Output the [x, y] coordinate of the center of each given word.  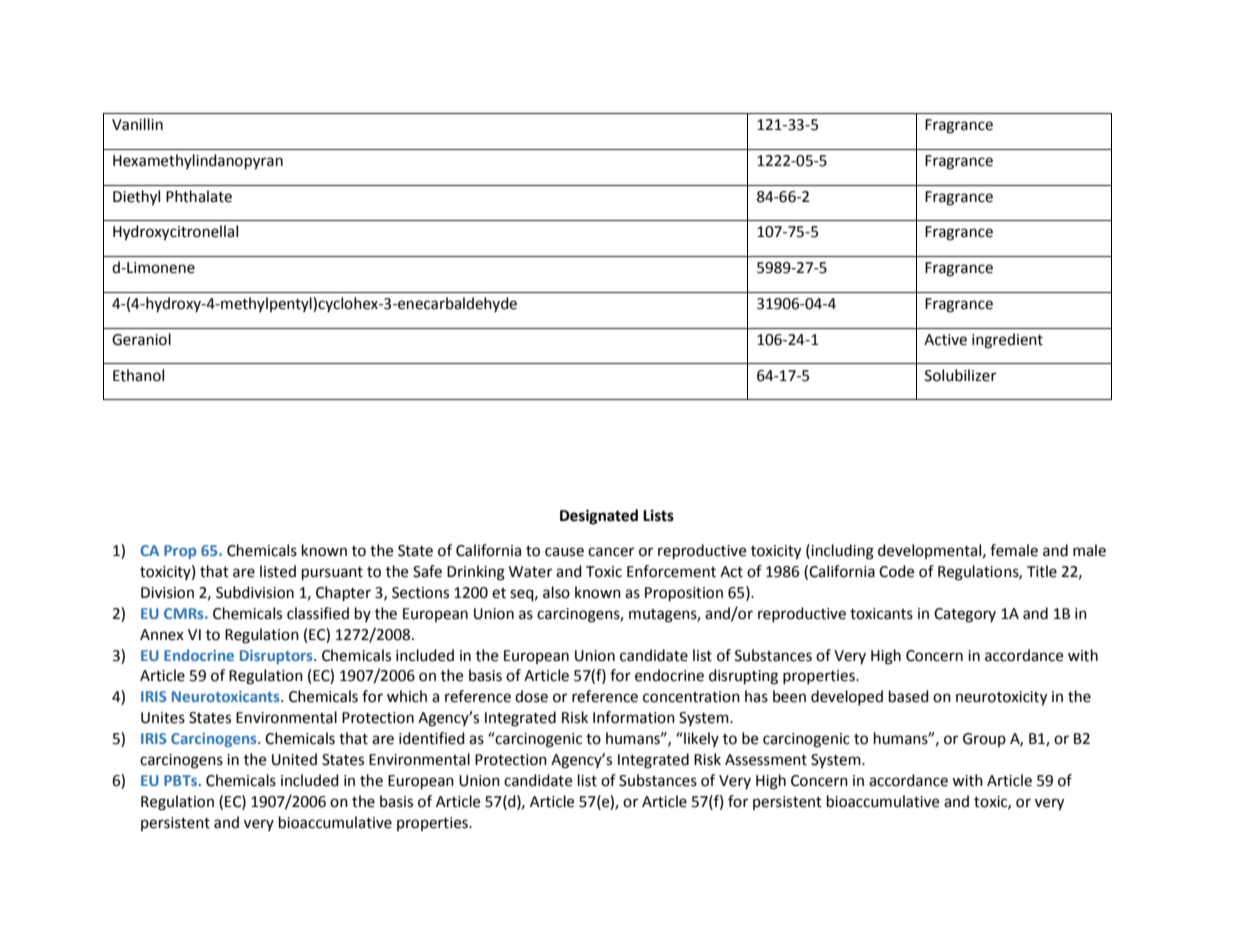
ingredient [1007, 341]
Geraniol [141, 339]
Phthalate [199, 196]
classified [318, 613]
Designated [599, 517]
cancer [611, 552]
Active [945, 340]
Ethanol [138, 375]
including [841, 552]
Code [896, 571]
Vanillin [137, 124]
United [294, 759]
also [556, 592]
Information [634, 717]
